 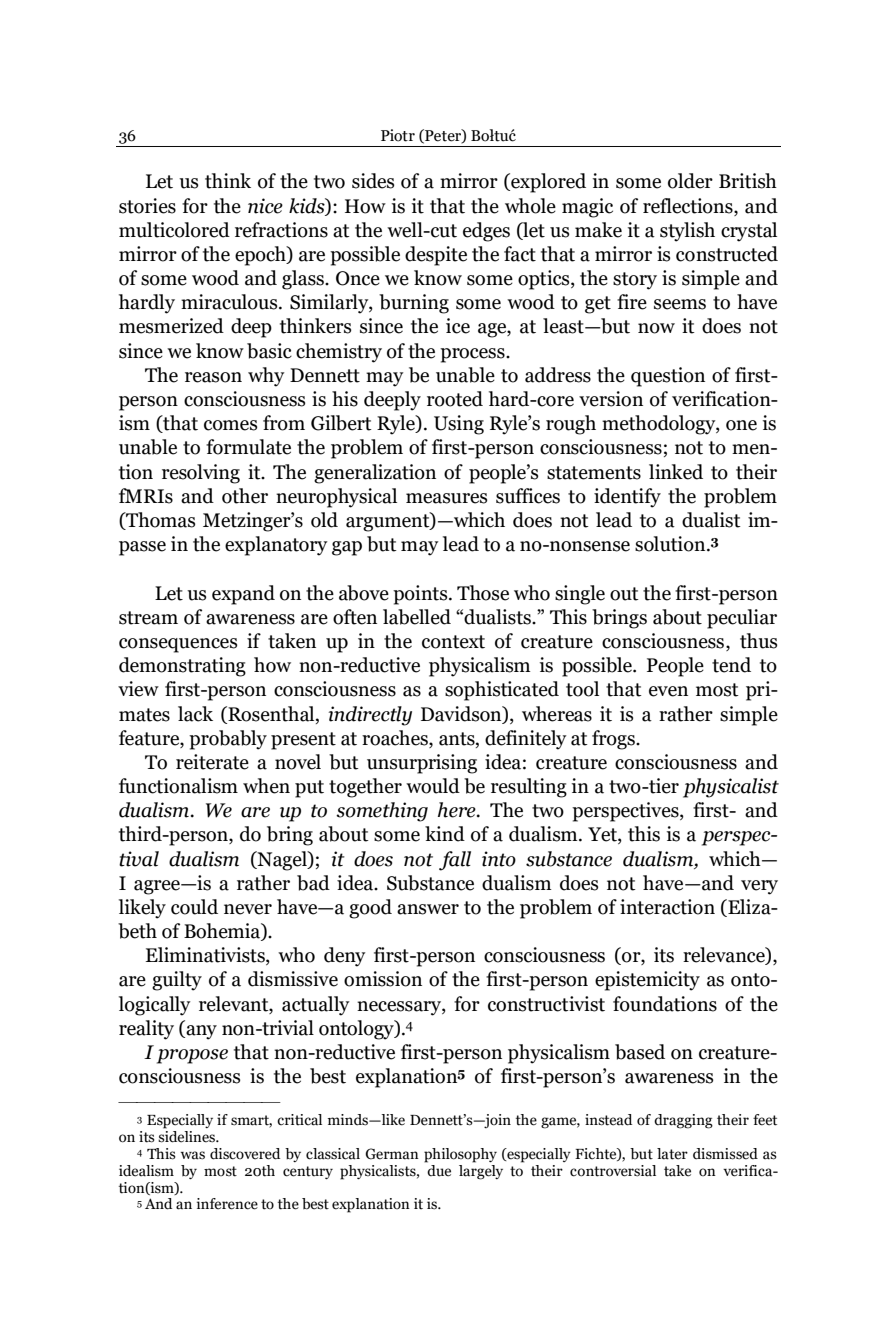 I want to click on later, so click(x=672, y=1154).
